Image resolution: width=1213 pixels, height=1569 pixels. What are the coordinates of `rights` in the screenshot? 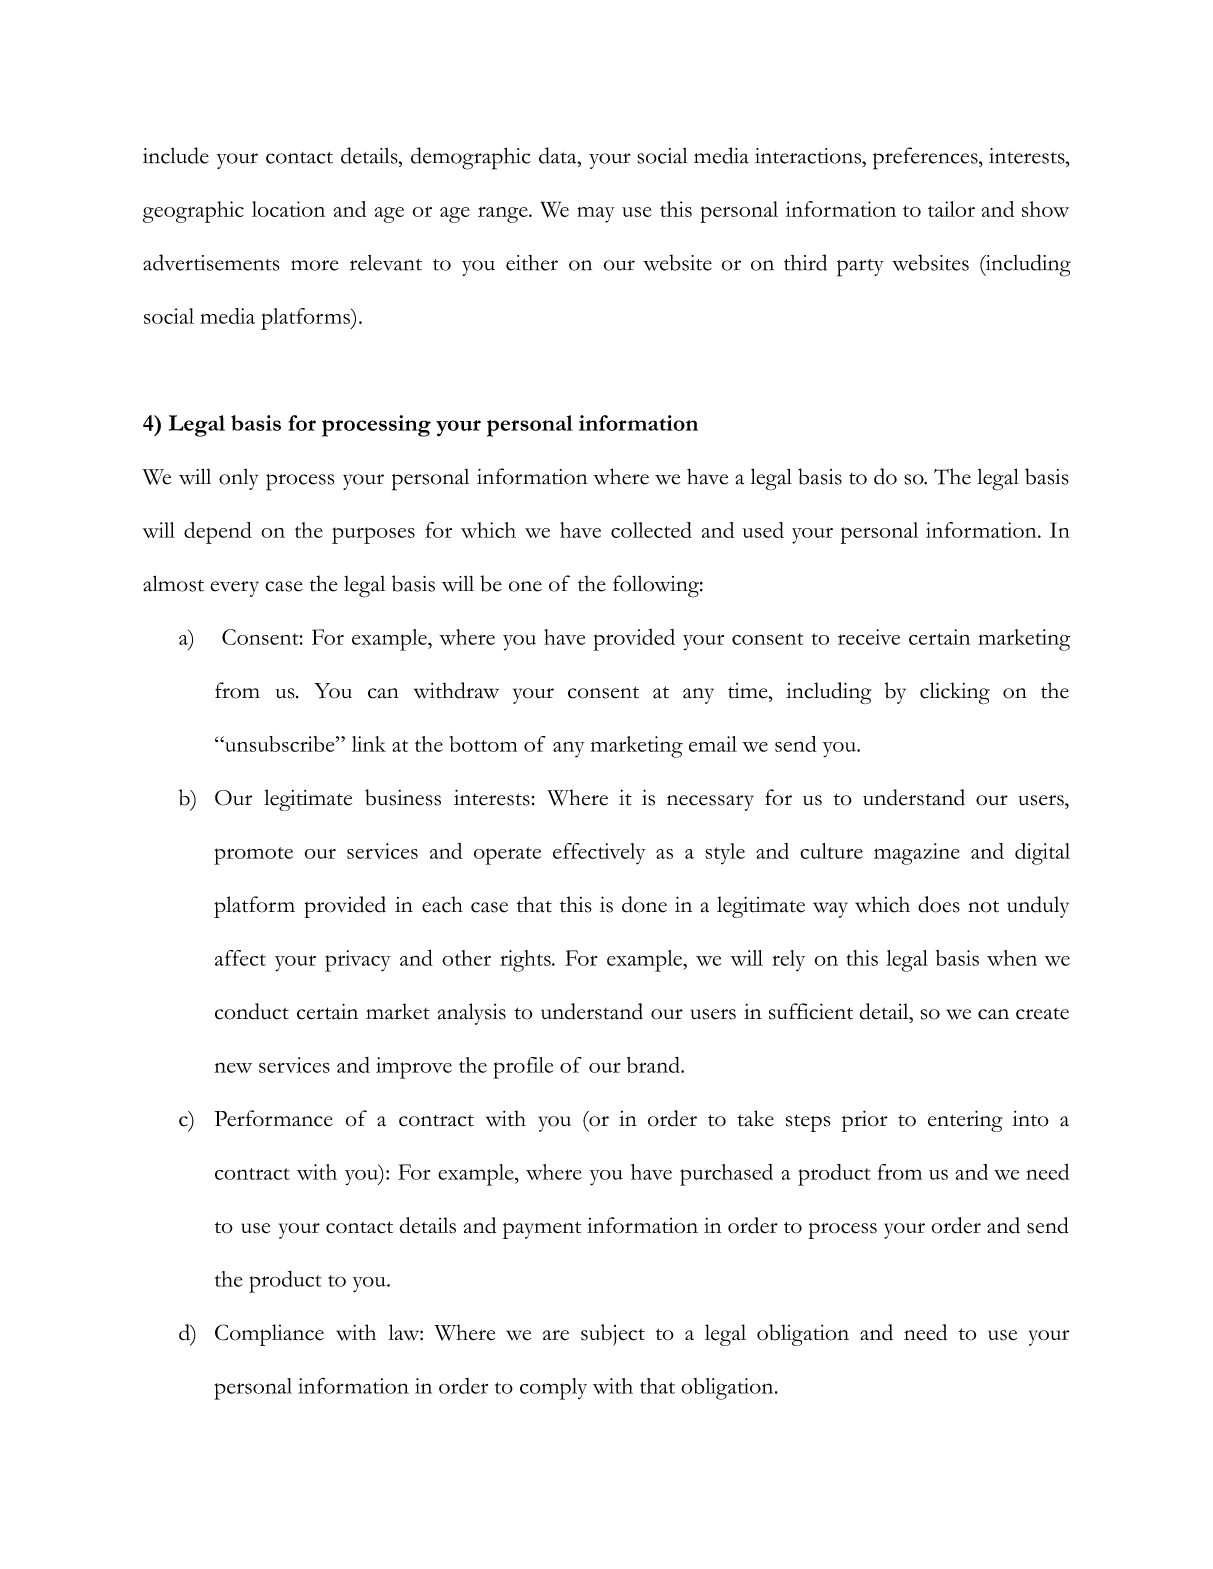 It's located at (526, 961).
